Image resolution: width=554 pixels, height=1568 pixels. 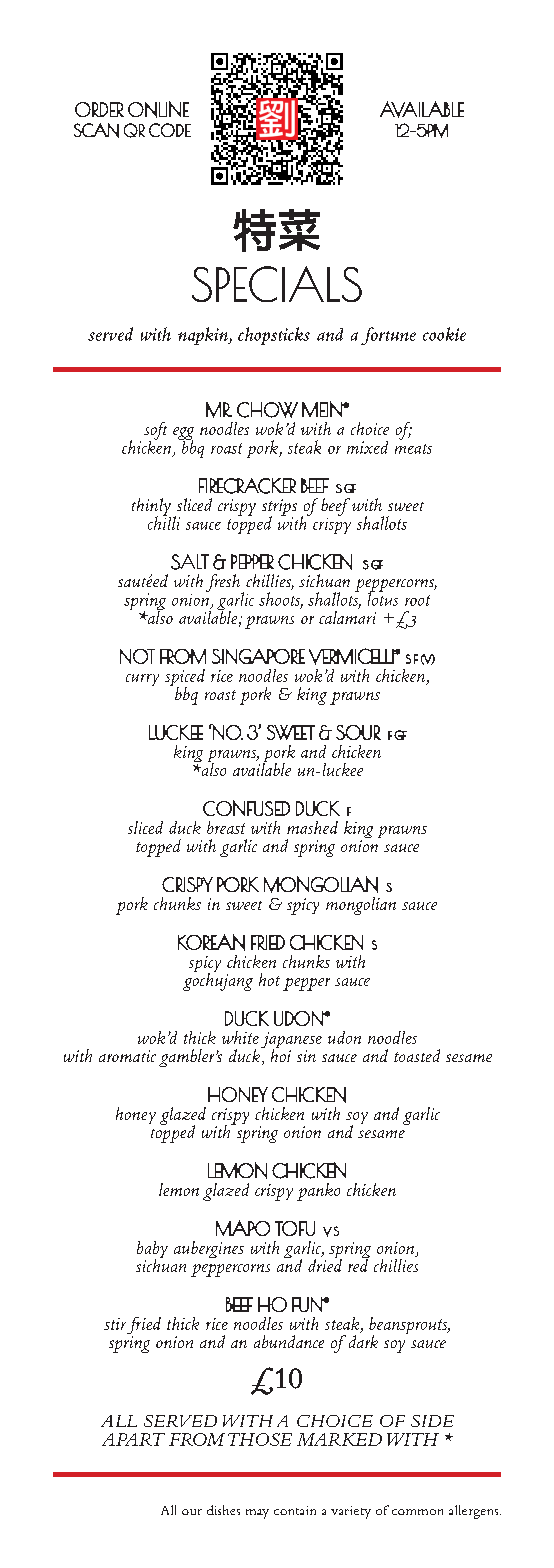 I want to click on cookie, so click(x=444, y=334).
